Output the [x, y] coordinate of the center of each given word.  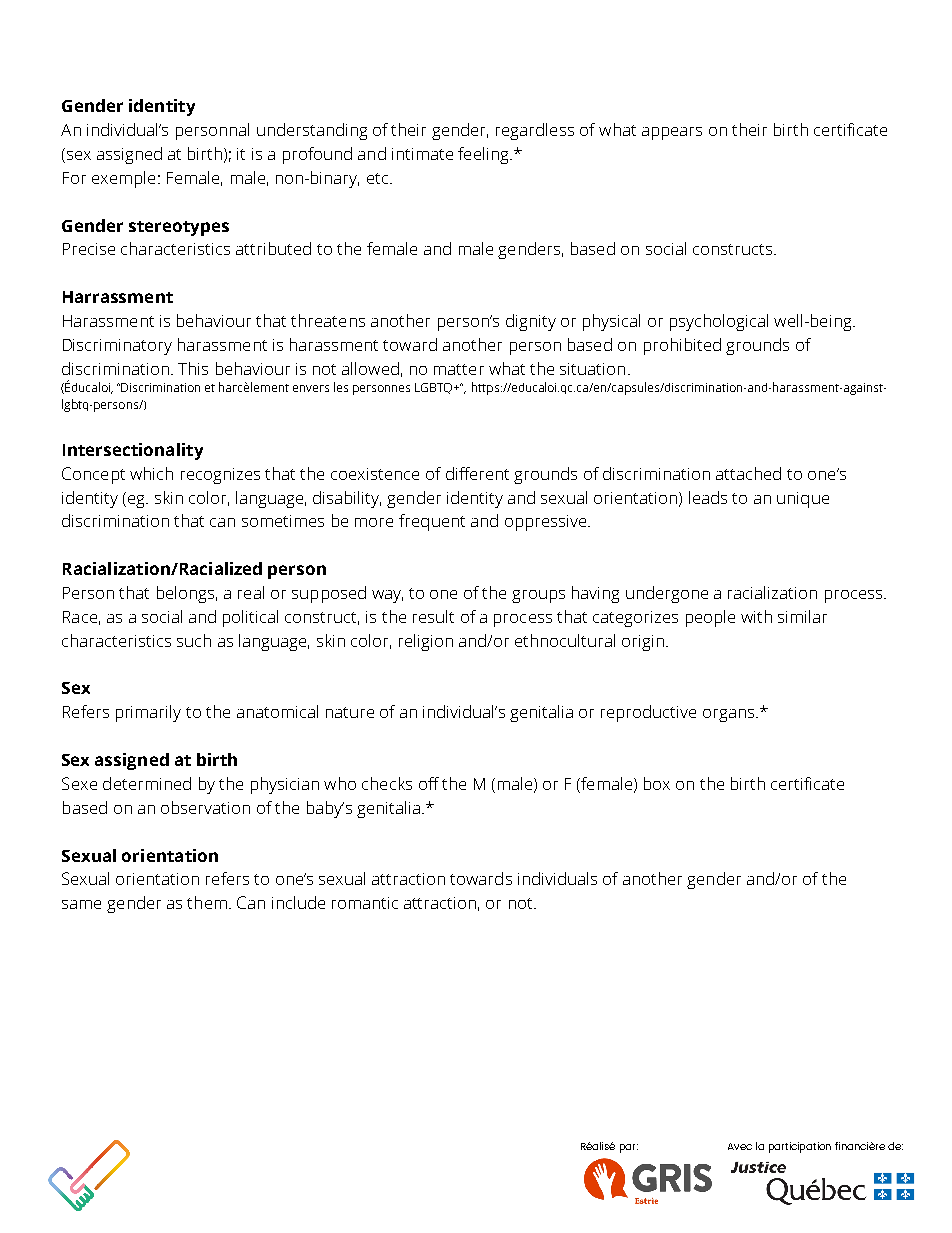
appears [672, 133]
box [657, 783]
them [207, 902]
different [477, 473]
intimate [422, 154]
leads [708, 497]
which [151, 473]
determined [147, 783]
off [429, 783]
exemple [123, 179]
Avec [740, 1146]
